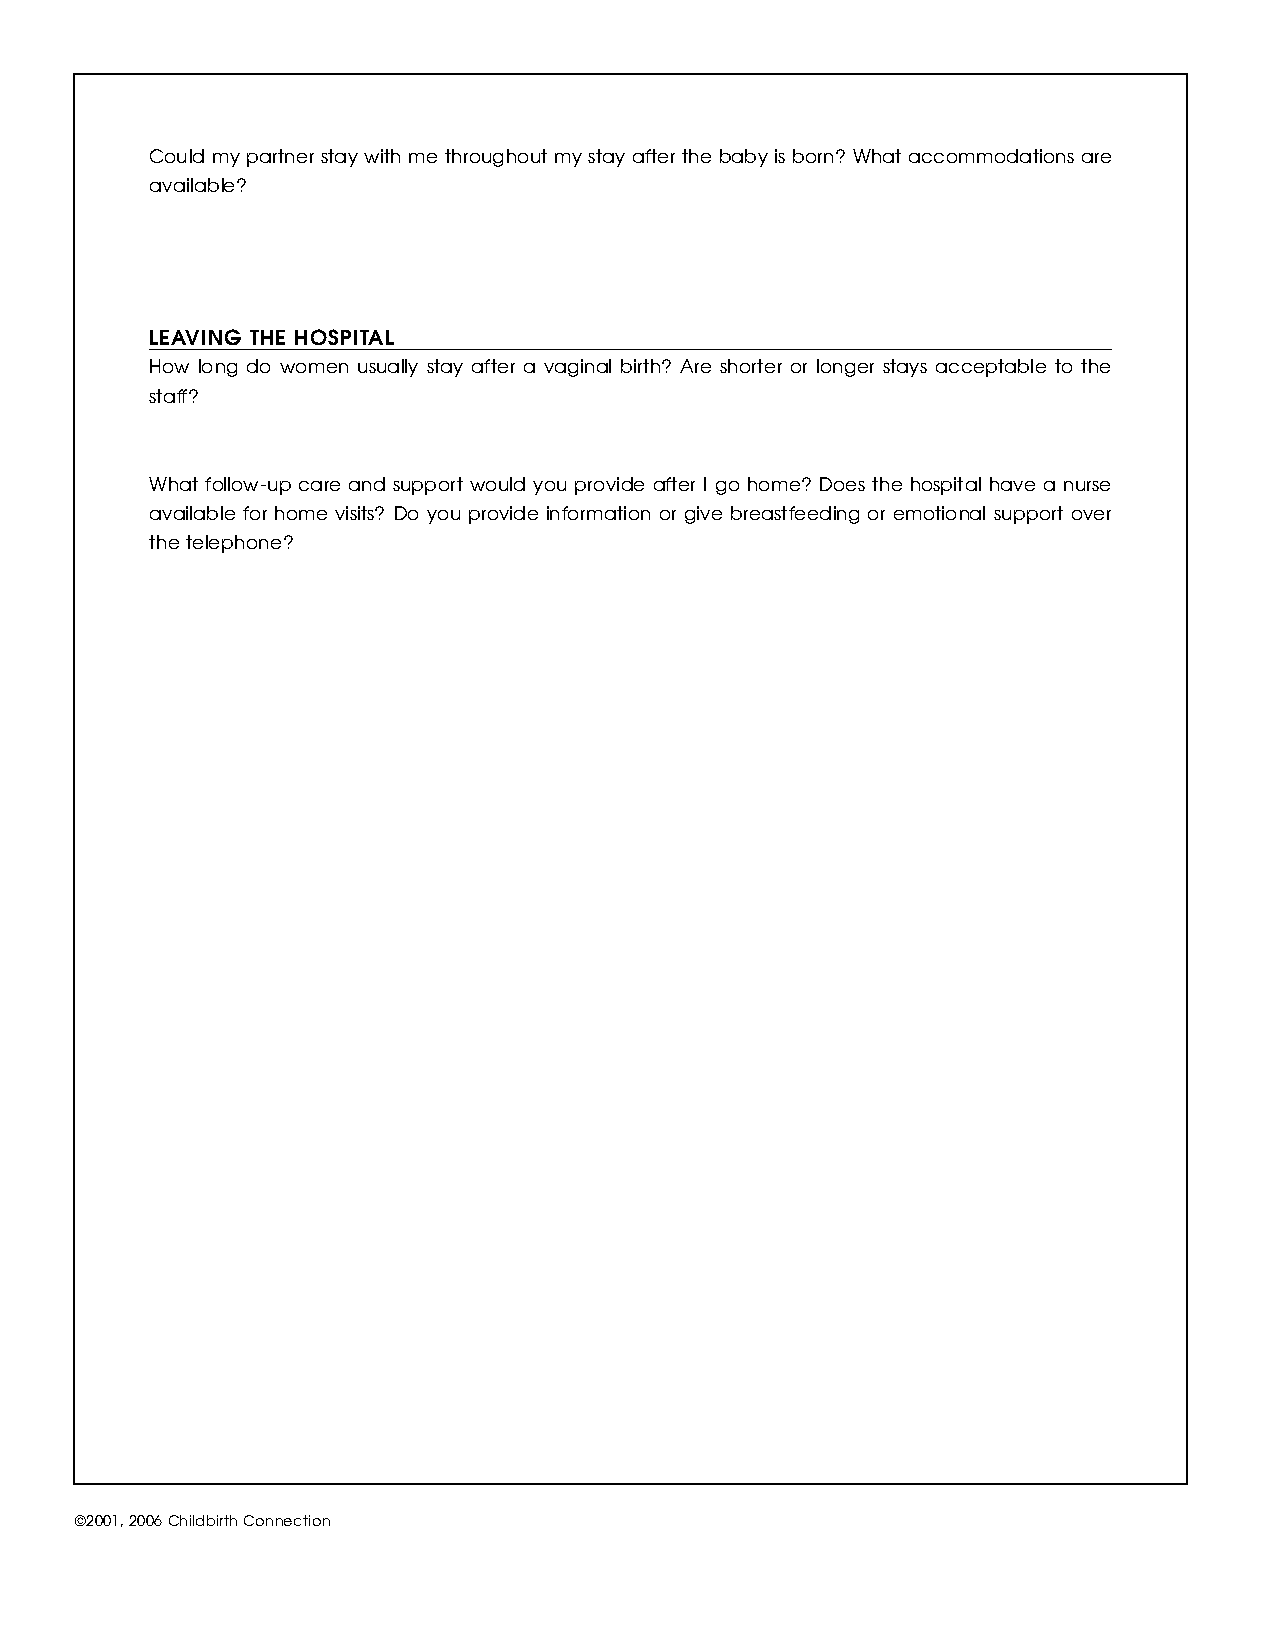 The image size is (1264, 1636). I want to click on over, so click(1091, 515).
